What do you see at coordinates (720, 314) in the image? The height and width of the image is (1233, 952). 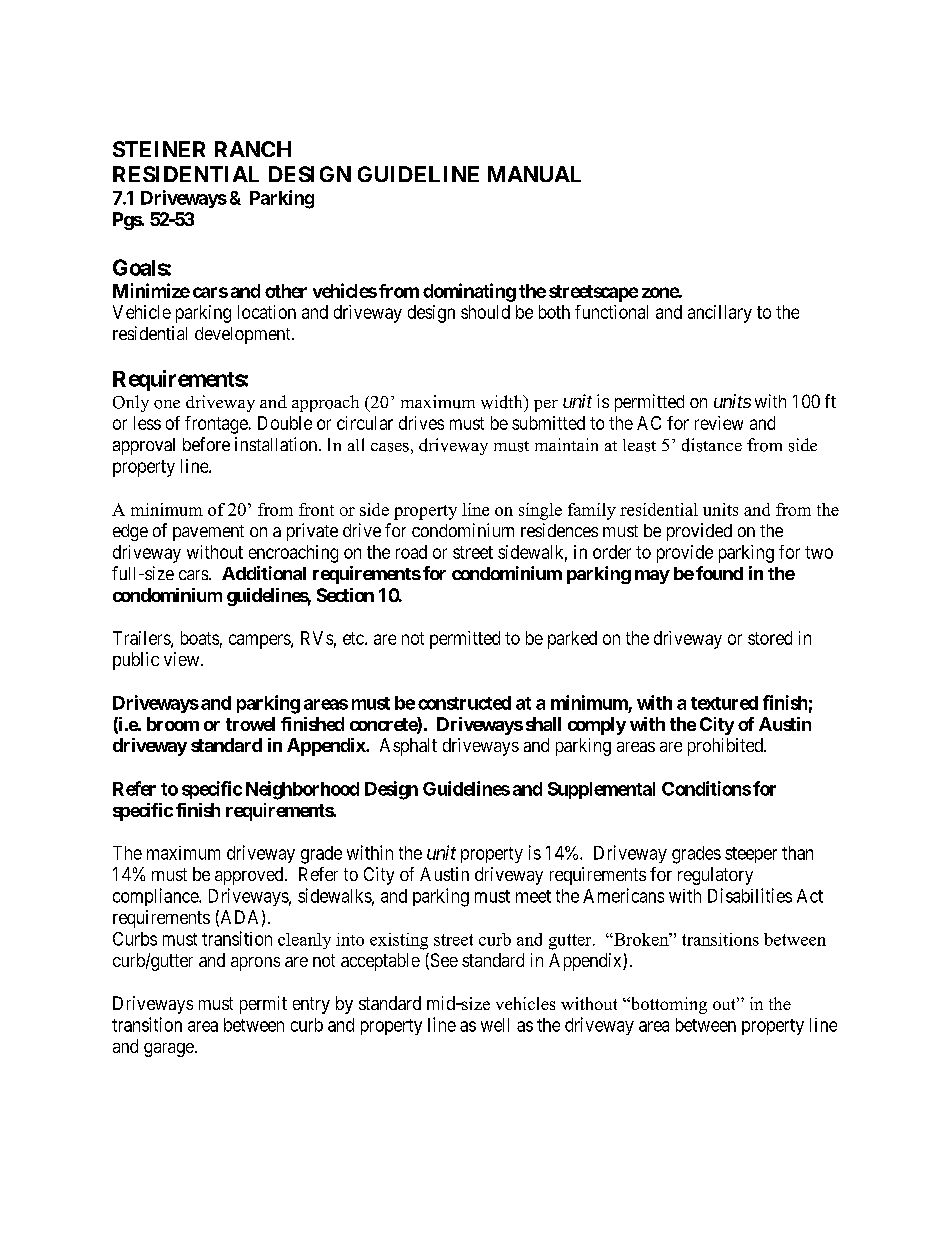 I see `ancillary` at bounding box center [720, 314].
